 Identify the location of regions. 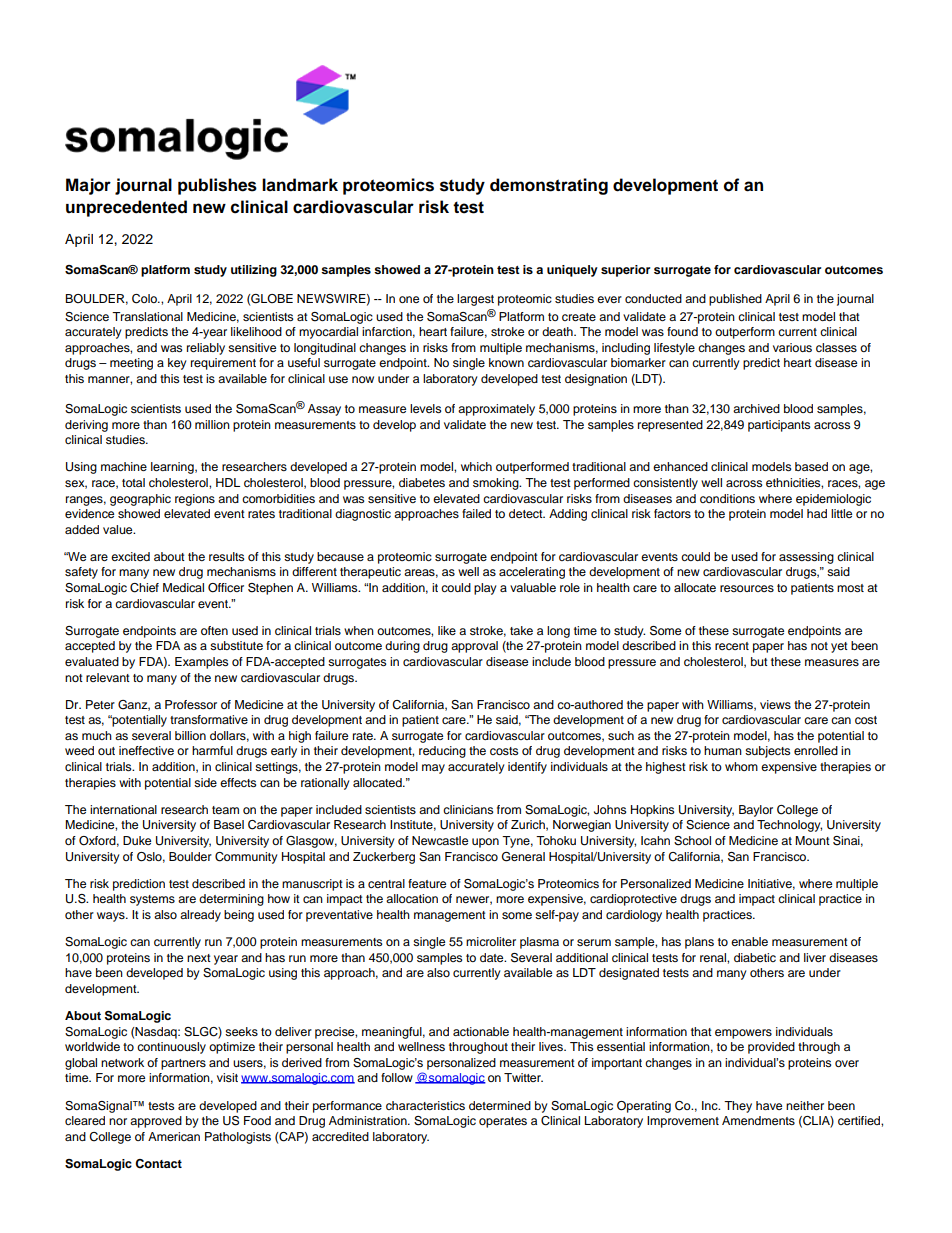
(195, 500).
